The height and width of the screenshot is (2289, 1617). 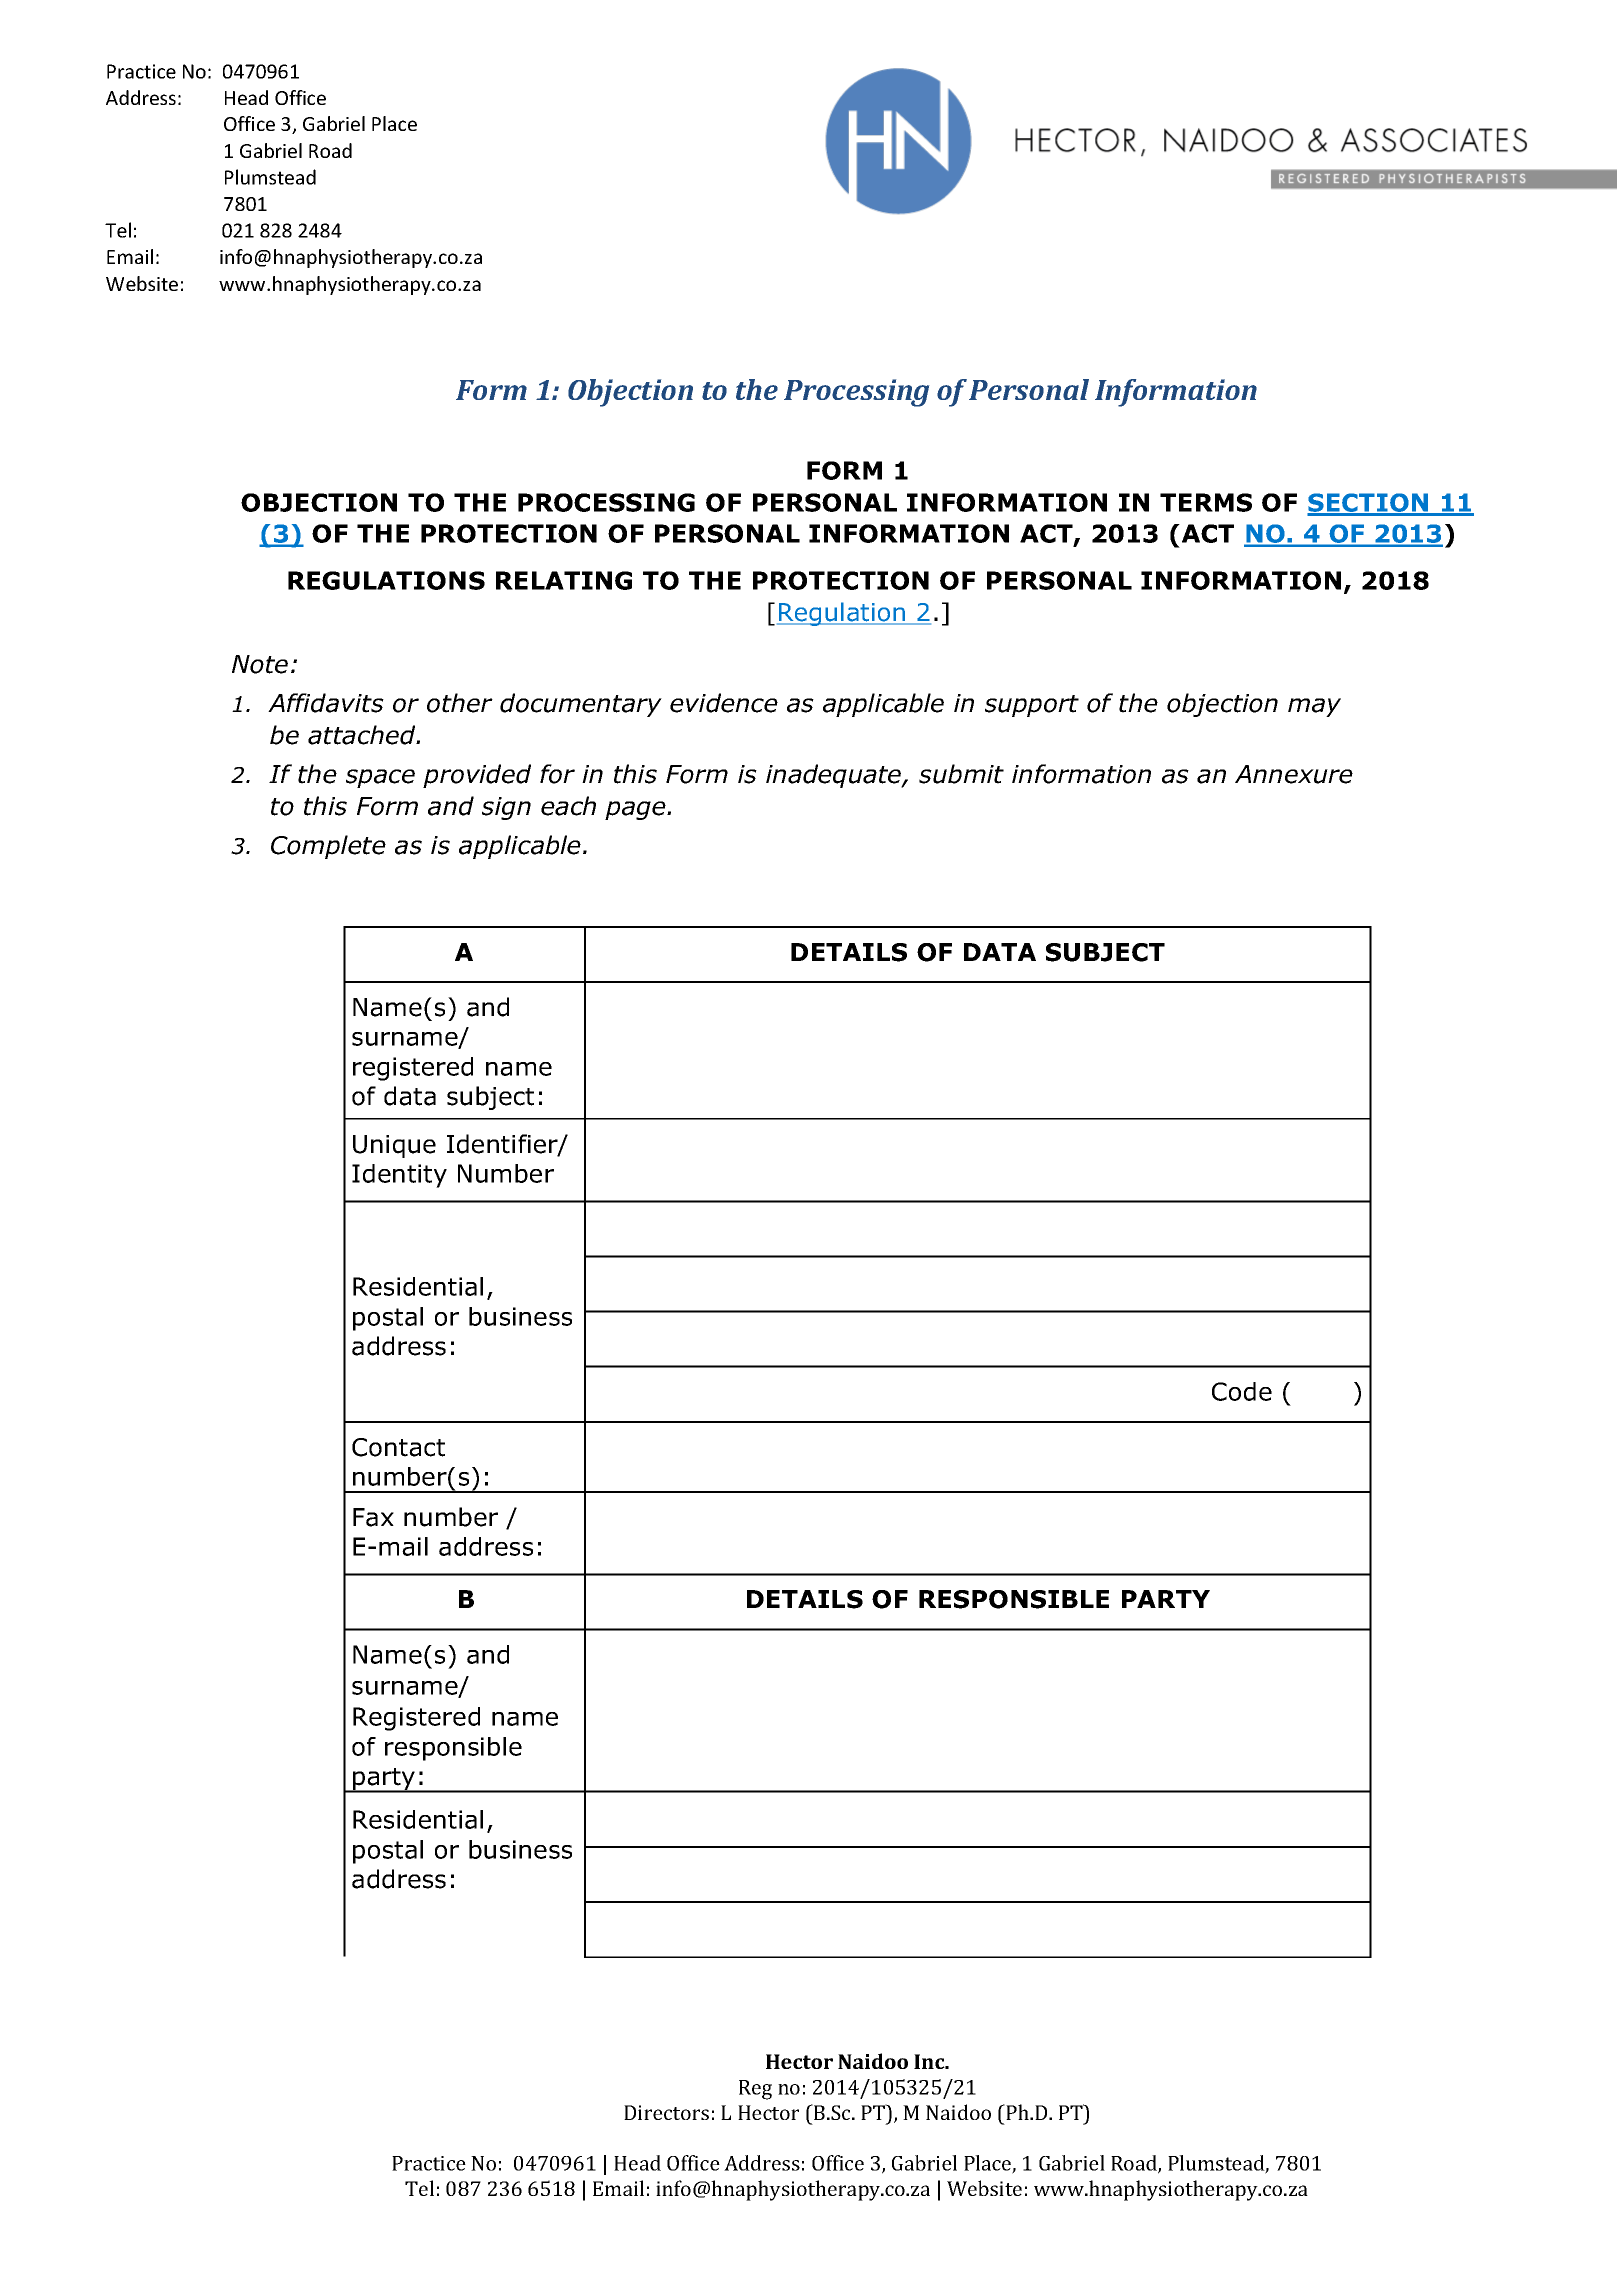 I want to click on Directors, so click(x=666, y=2112).
